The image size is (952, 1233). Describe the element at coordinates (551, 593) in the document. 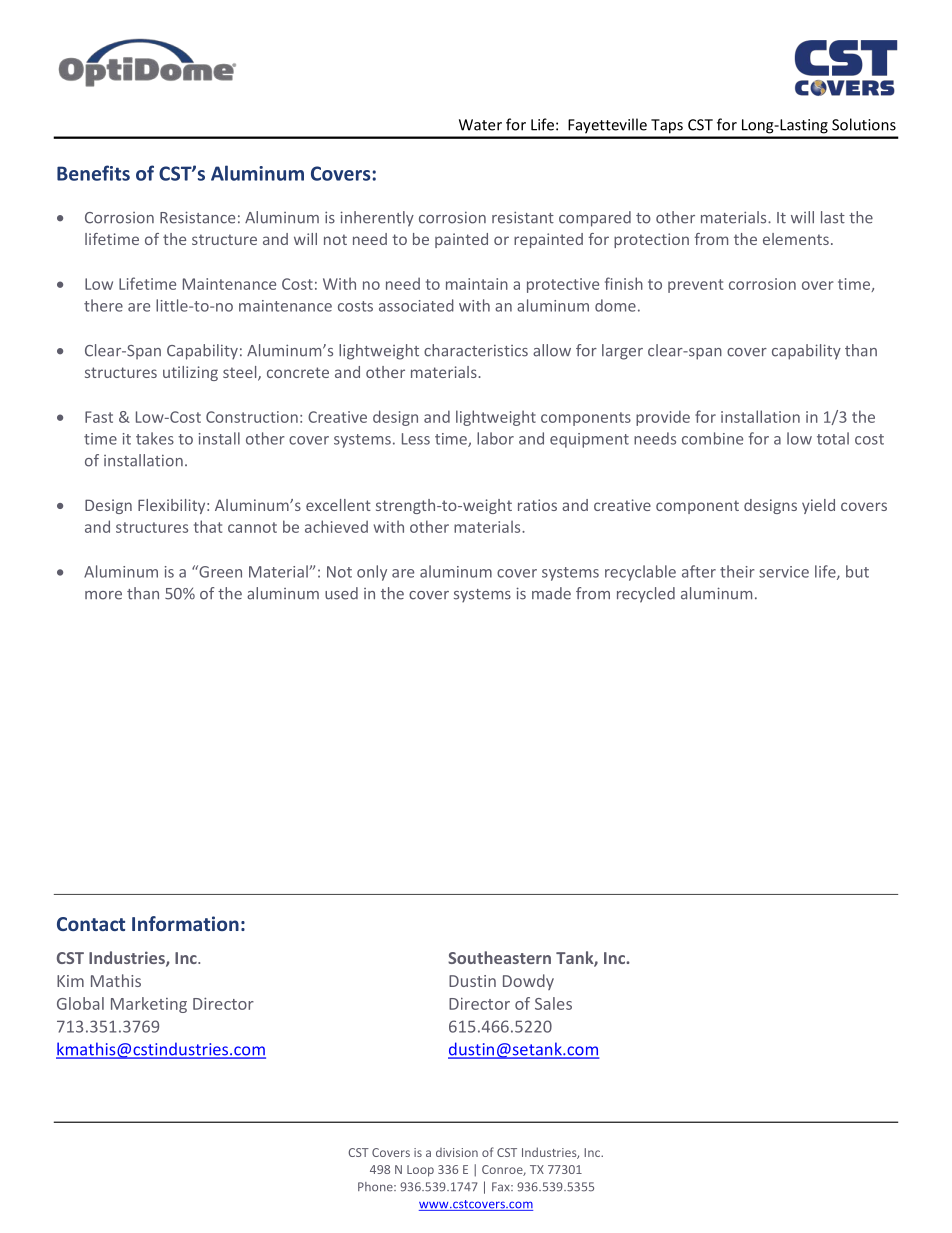

I see `made` at that location.
